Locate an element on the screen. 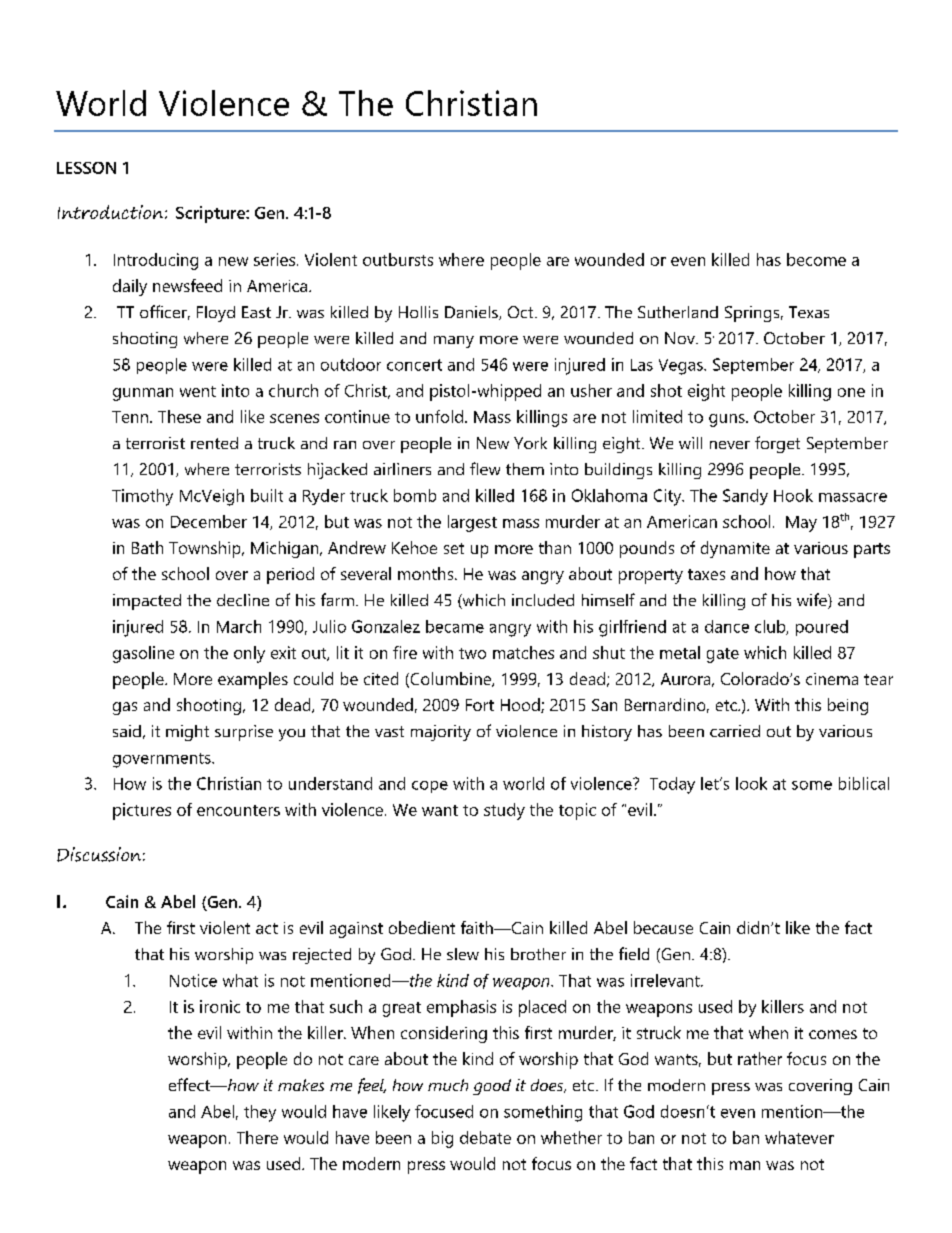 Image resolution: width=952 pixels, height=1233 pixels. Timothy is located at coordinates (142, 497).
